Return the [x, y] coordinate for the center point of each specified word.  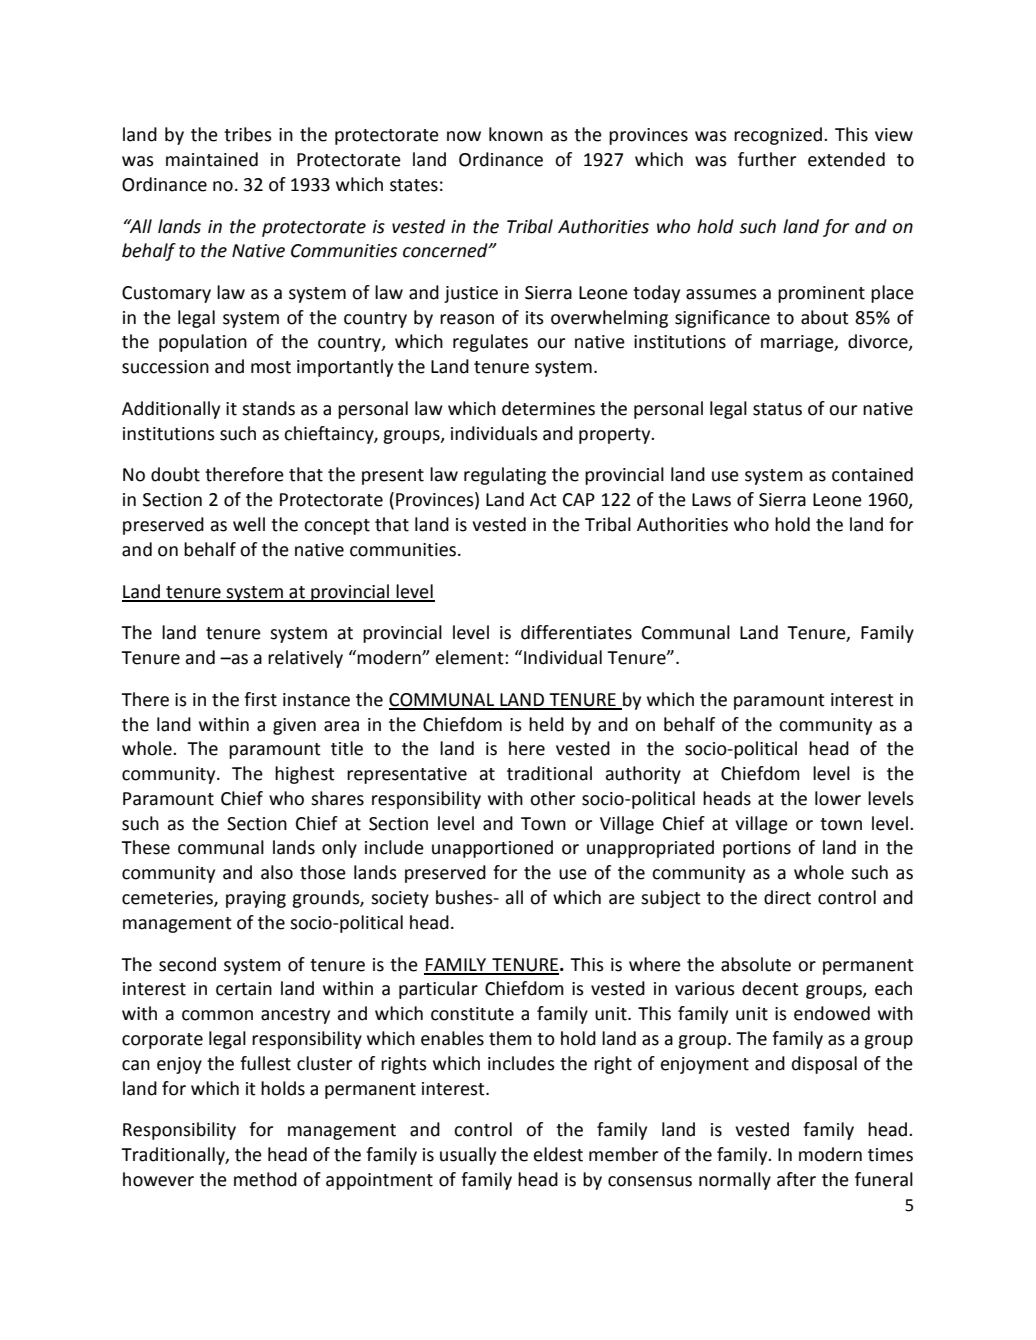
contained [872, 474]
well [249, 524]
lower [838, 798]
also [277, 872]
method [265, 1179]
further [767, 159]
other [552, 798]
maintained [212, 159]
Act [543, 500]
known [516, 134]
